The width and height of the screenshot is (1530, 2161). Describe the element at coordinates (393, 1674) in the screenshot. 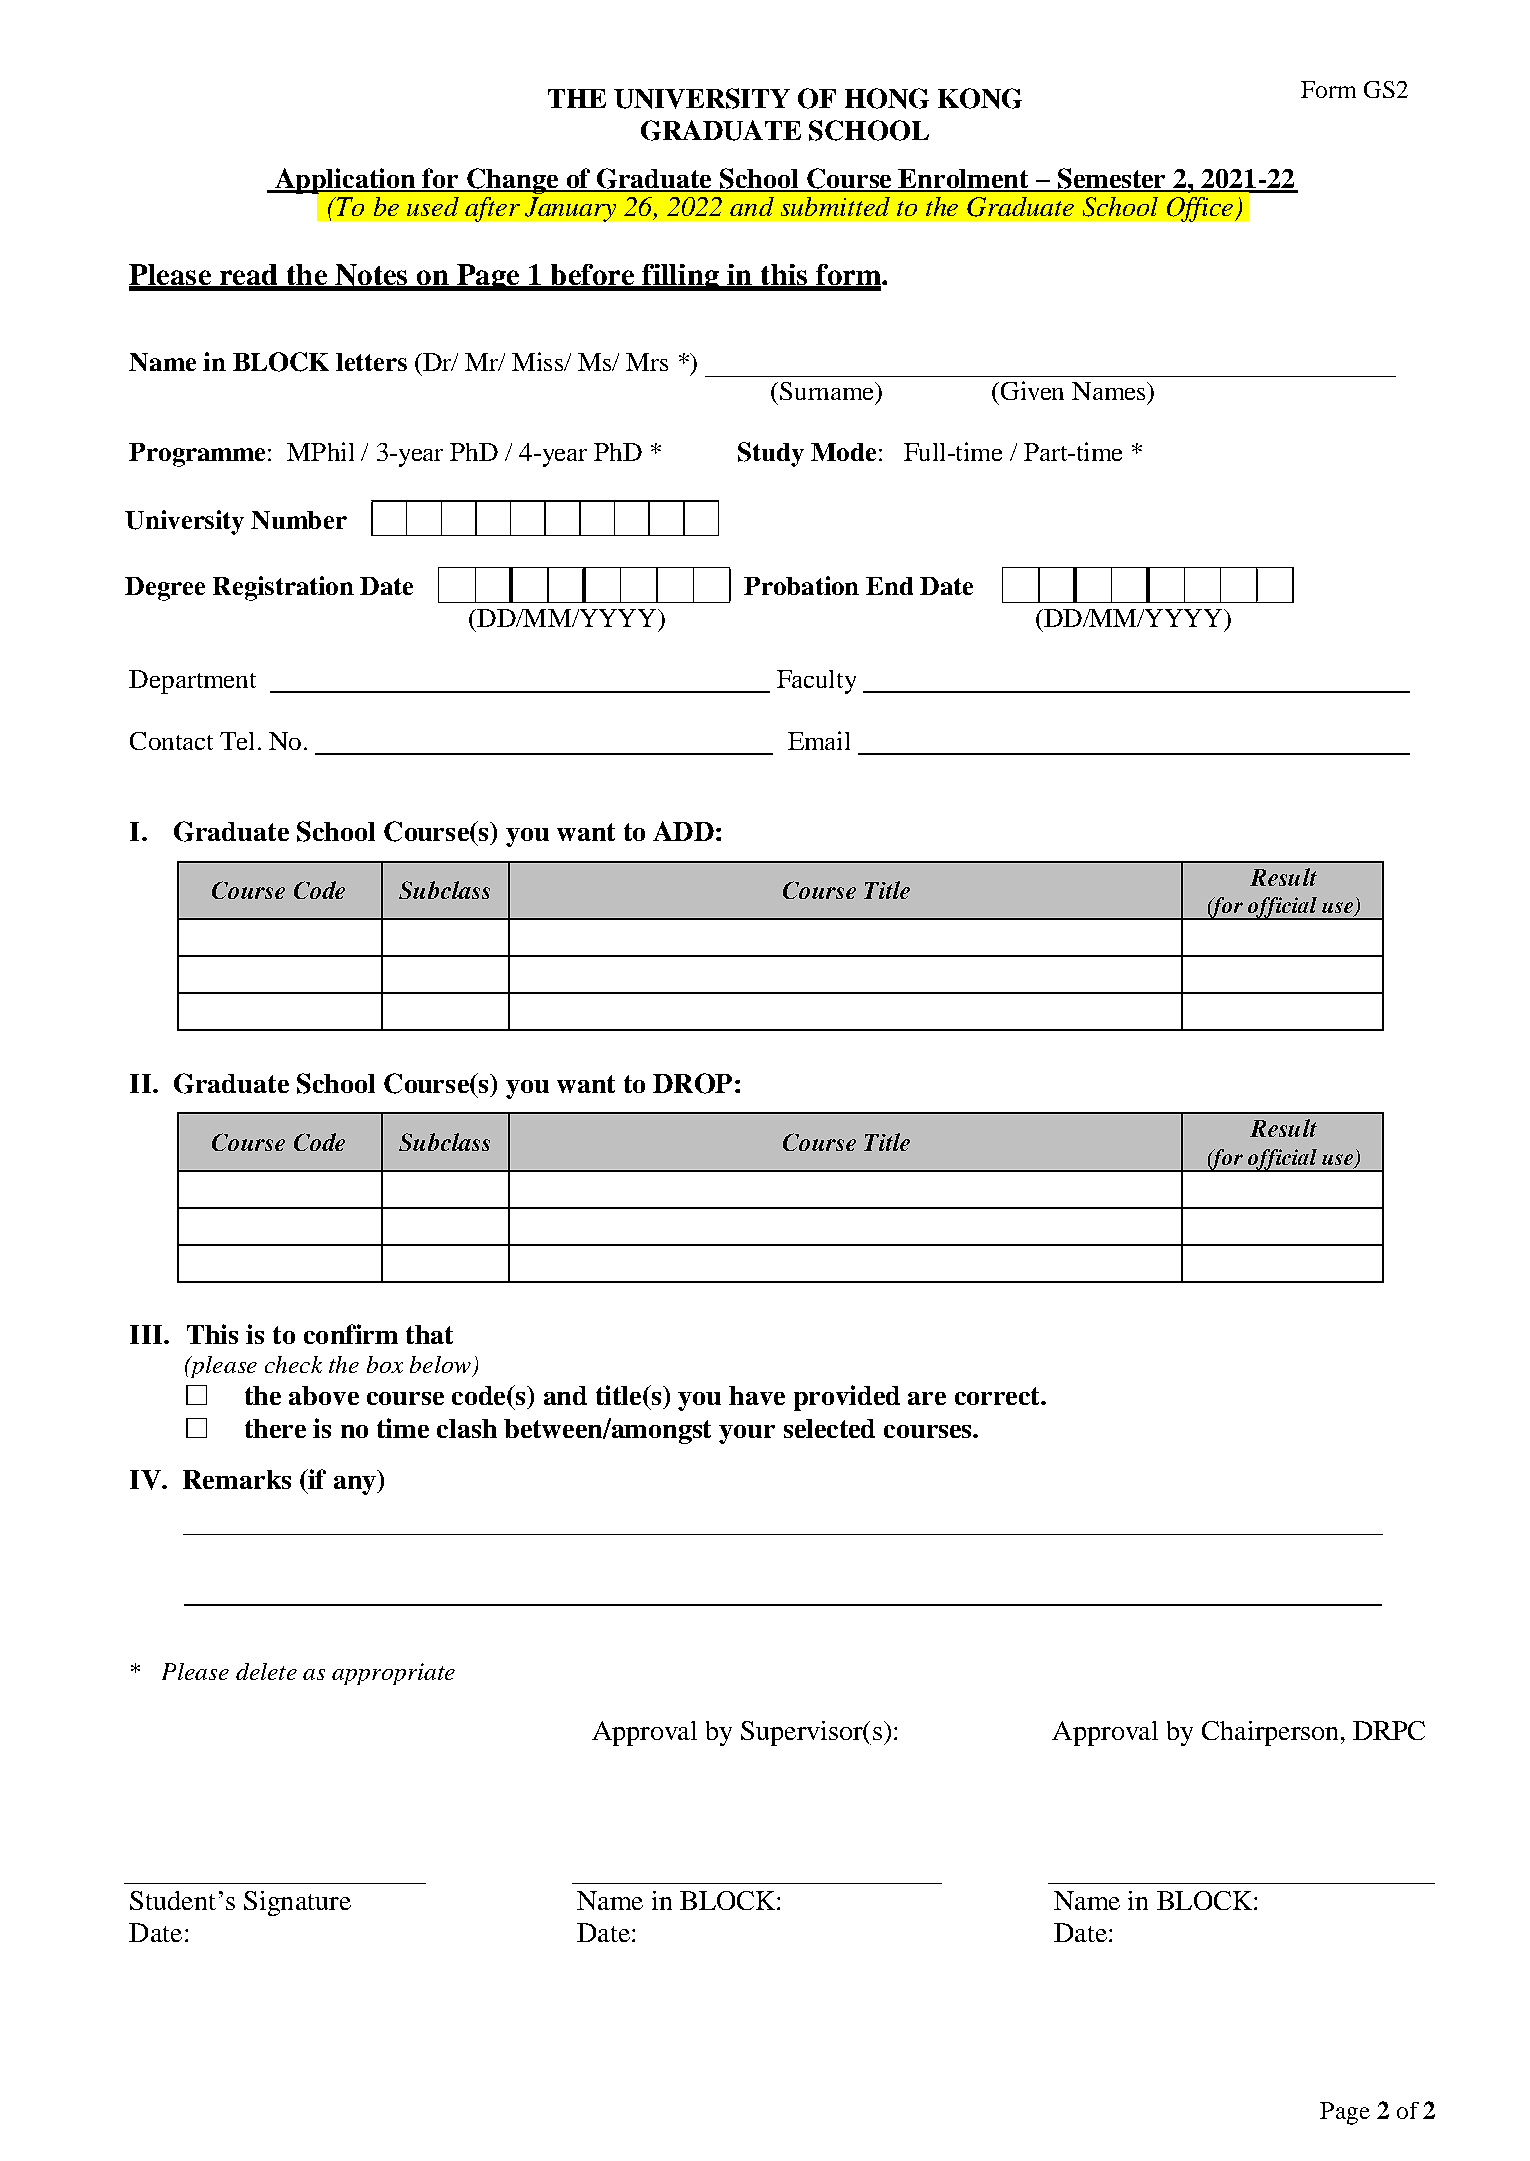

I see `appropriate` at that location.
